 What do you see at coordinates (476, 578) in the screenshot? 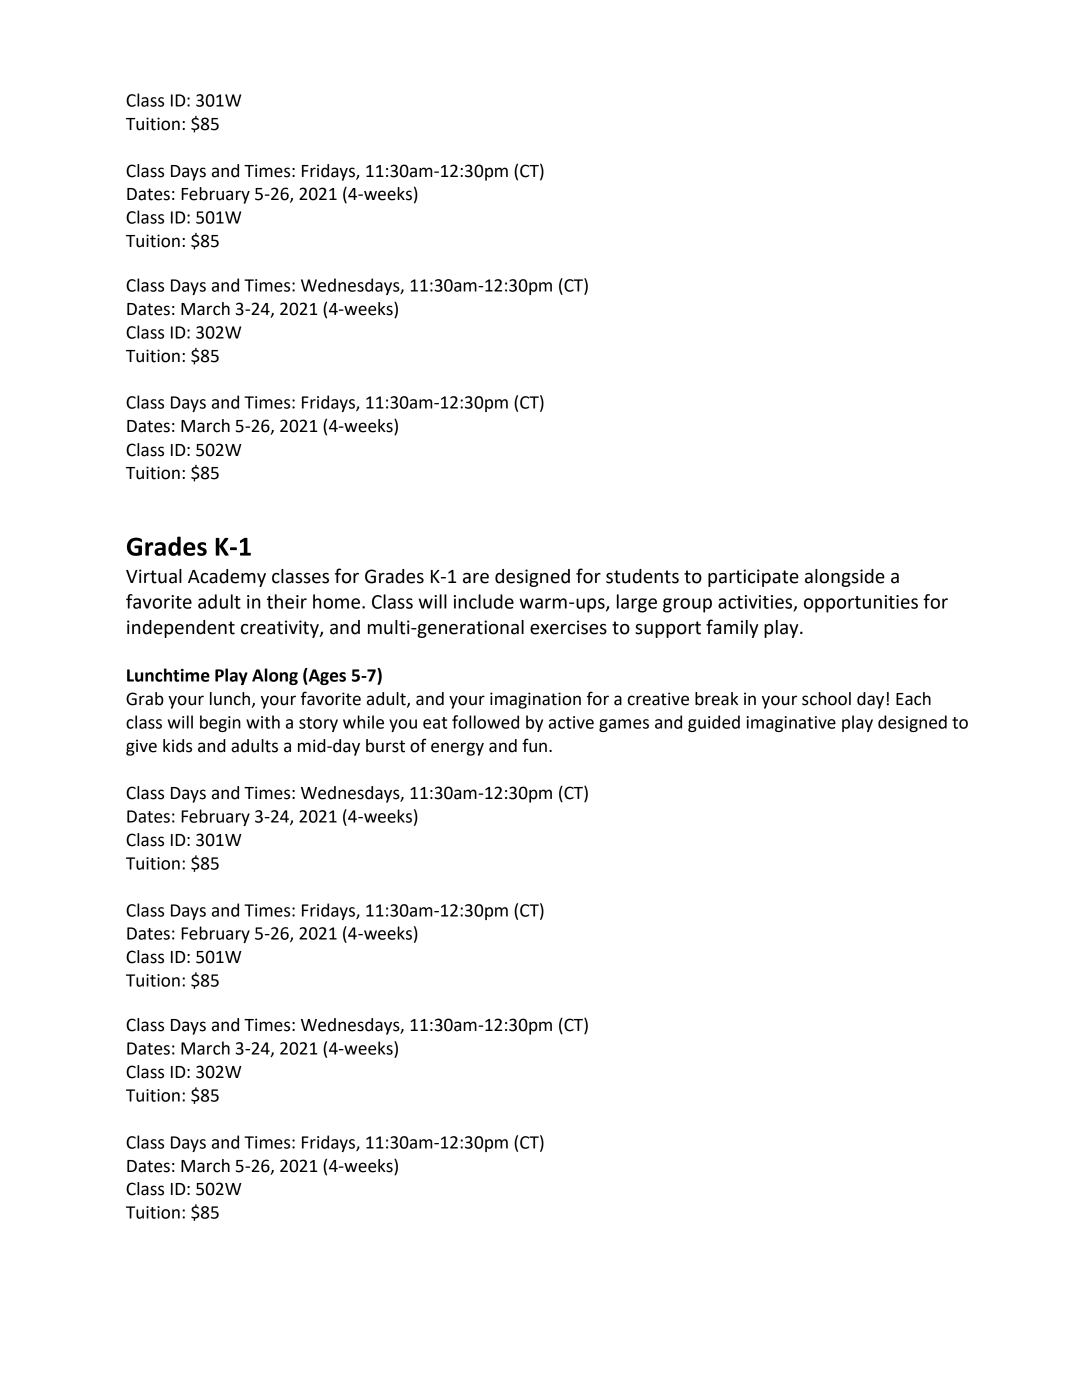
I see `are` at bounding box center [476, 578].
